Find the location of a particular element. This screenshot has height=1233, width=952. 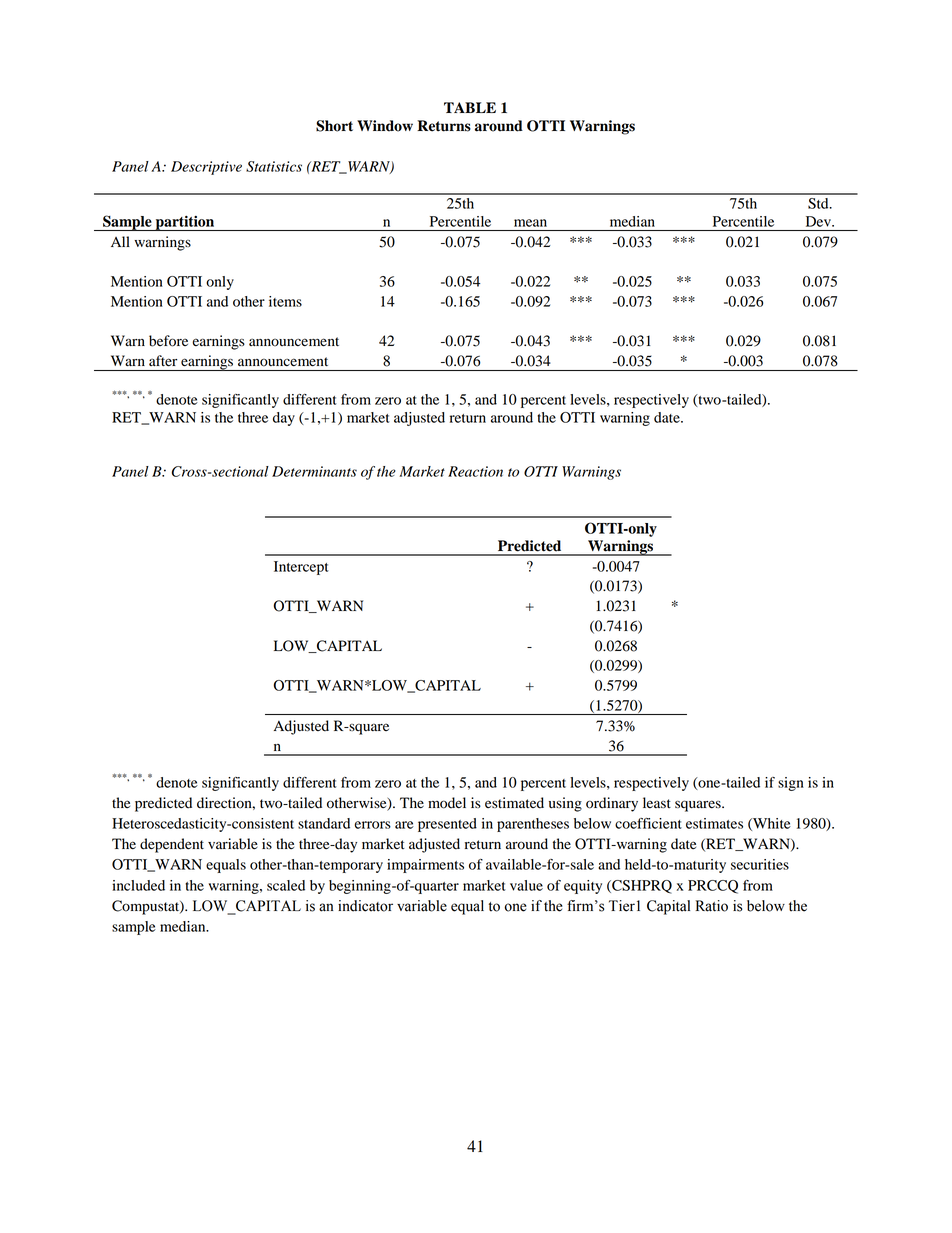

model is located at coordinates (447, 803).
